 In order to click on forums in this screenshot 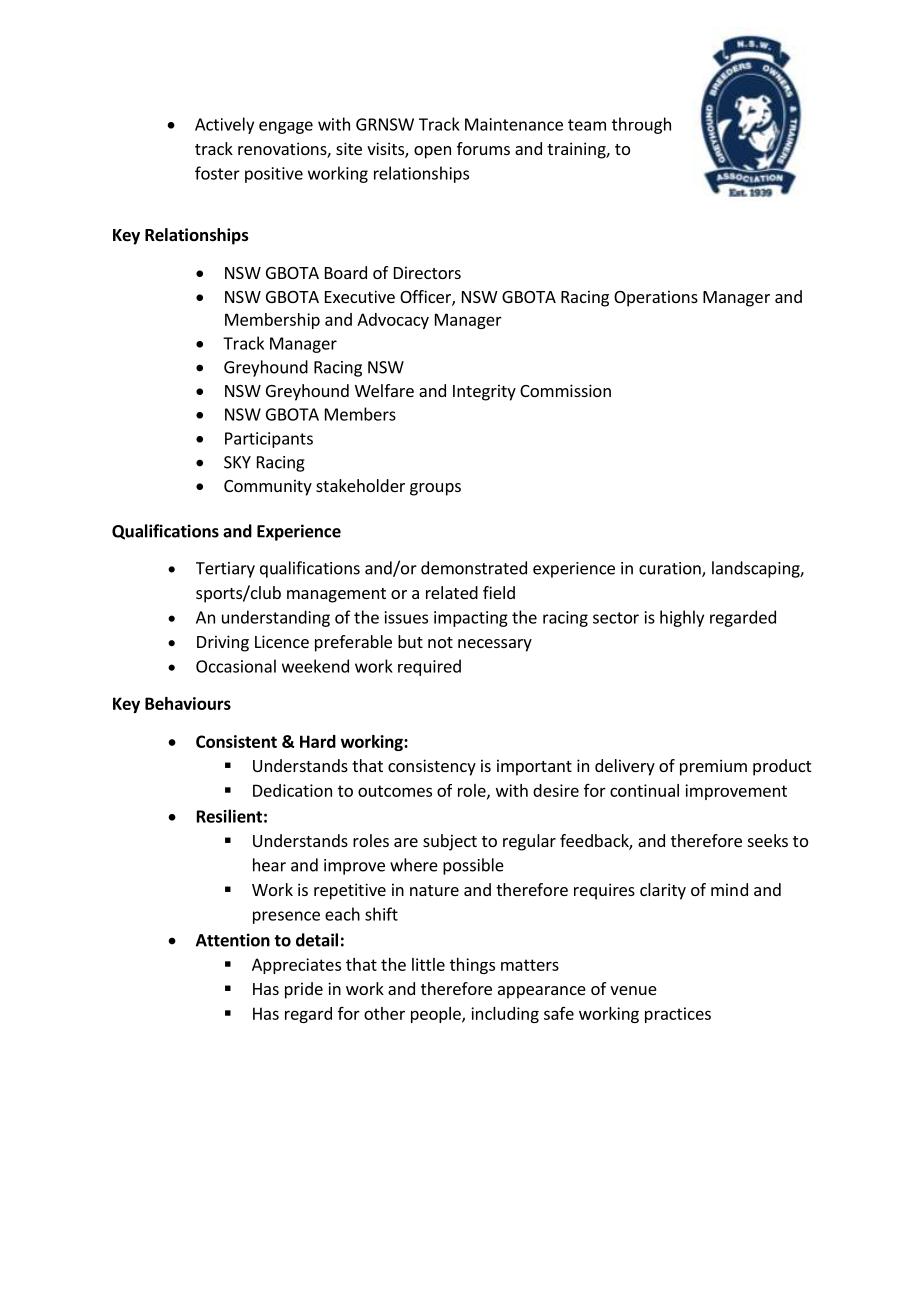, I will do `click(483, 148)`.
